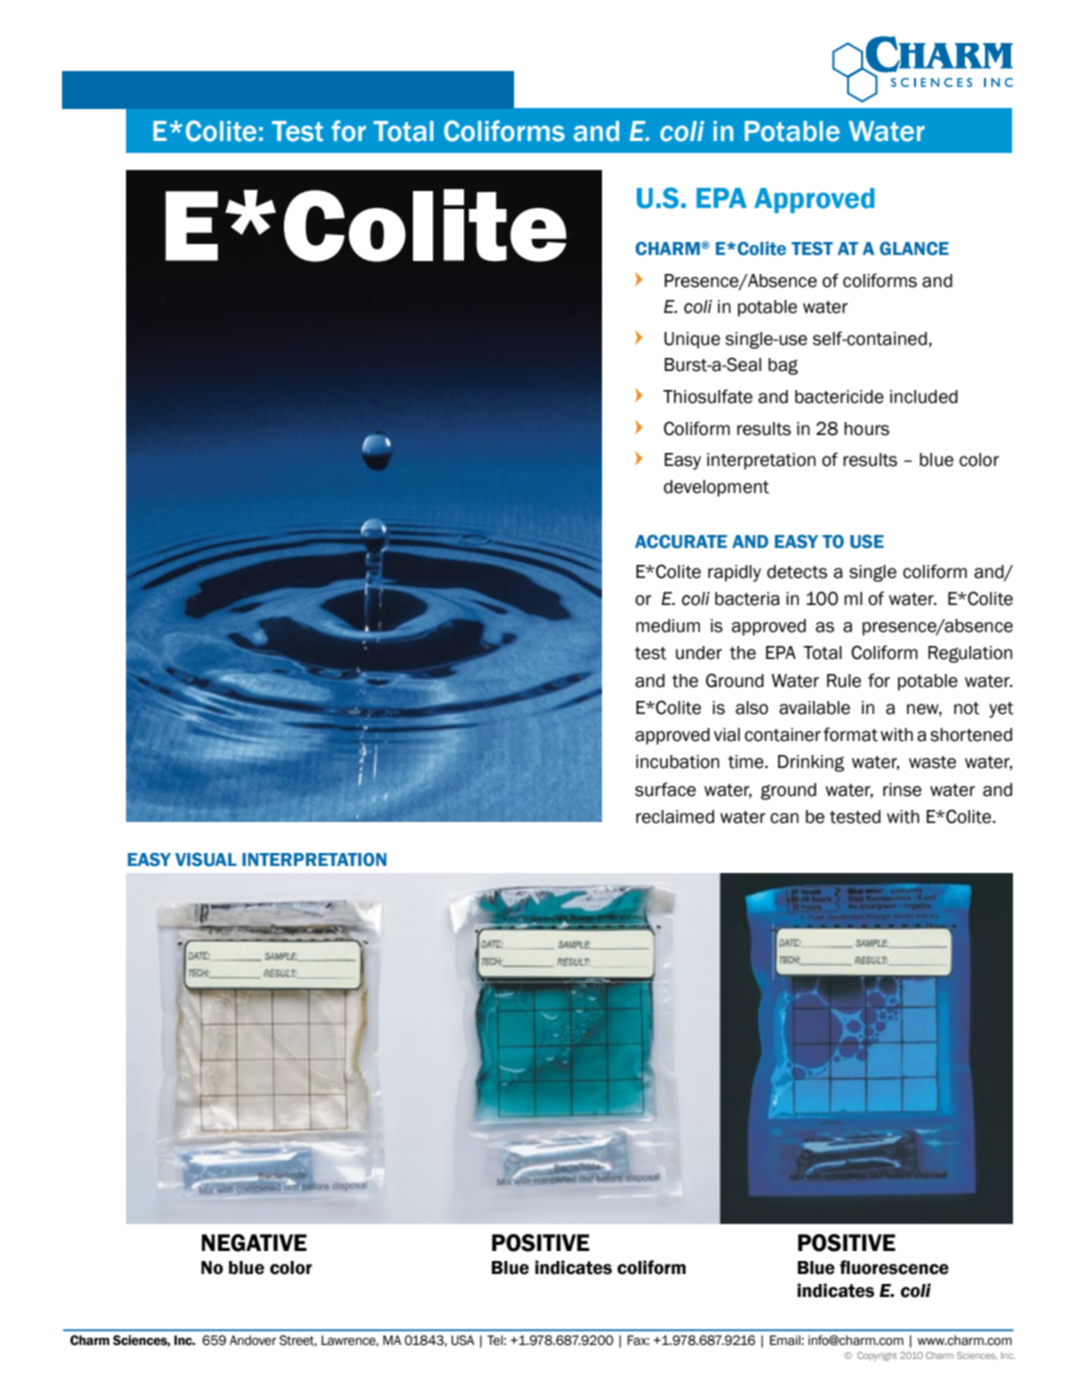  What do you see at coordinates (914, 248) in the screenshot?
I see `GLANCE` at bounding box center [914, 248].
